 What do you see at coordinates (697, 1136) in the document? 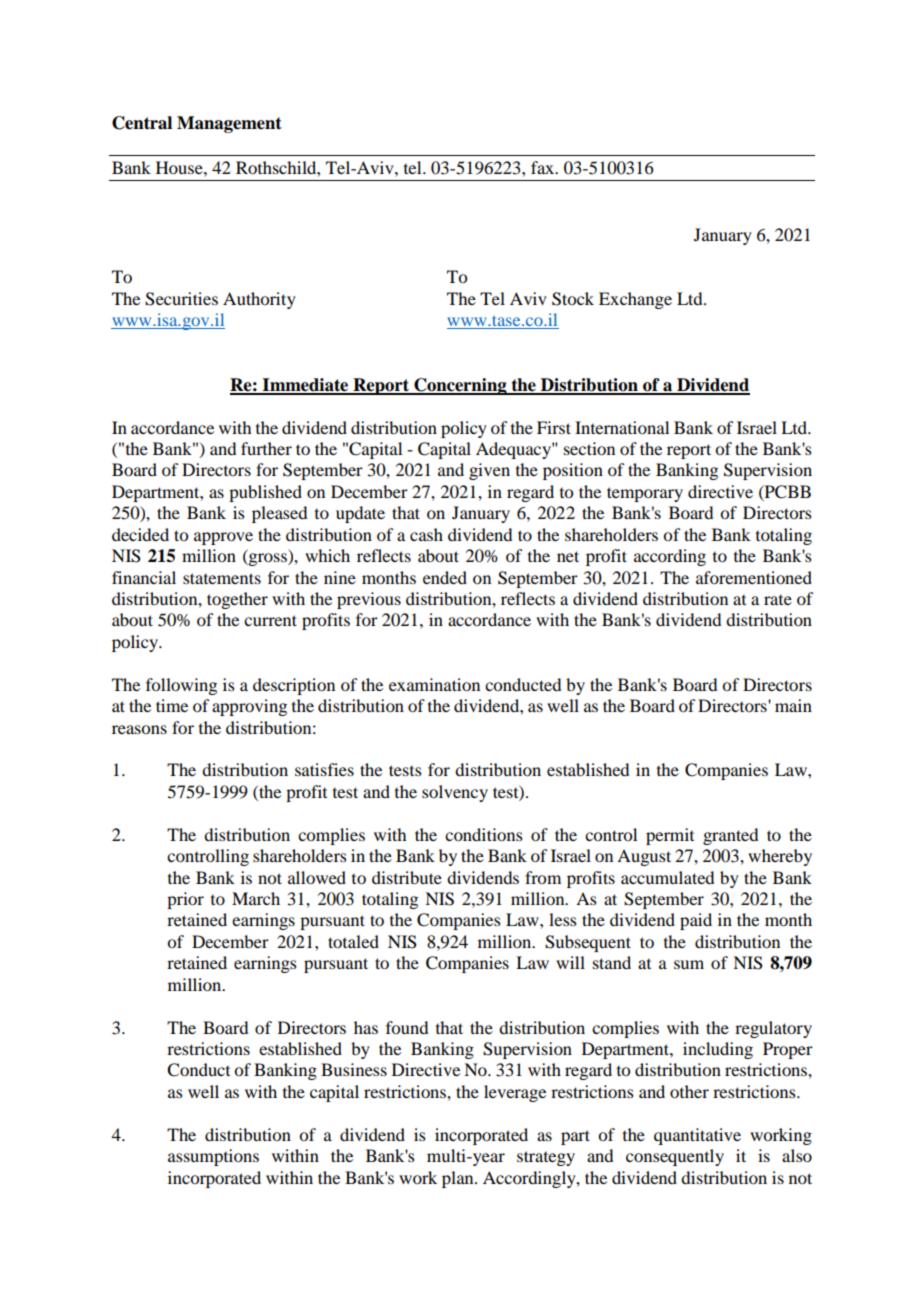
I see `quantitative` at bounding box center [697, 1136].
